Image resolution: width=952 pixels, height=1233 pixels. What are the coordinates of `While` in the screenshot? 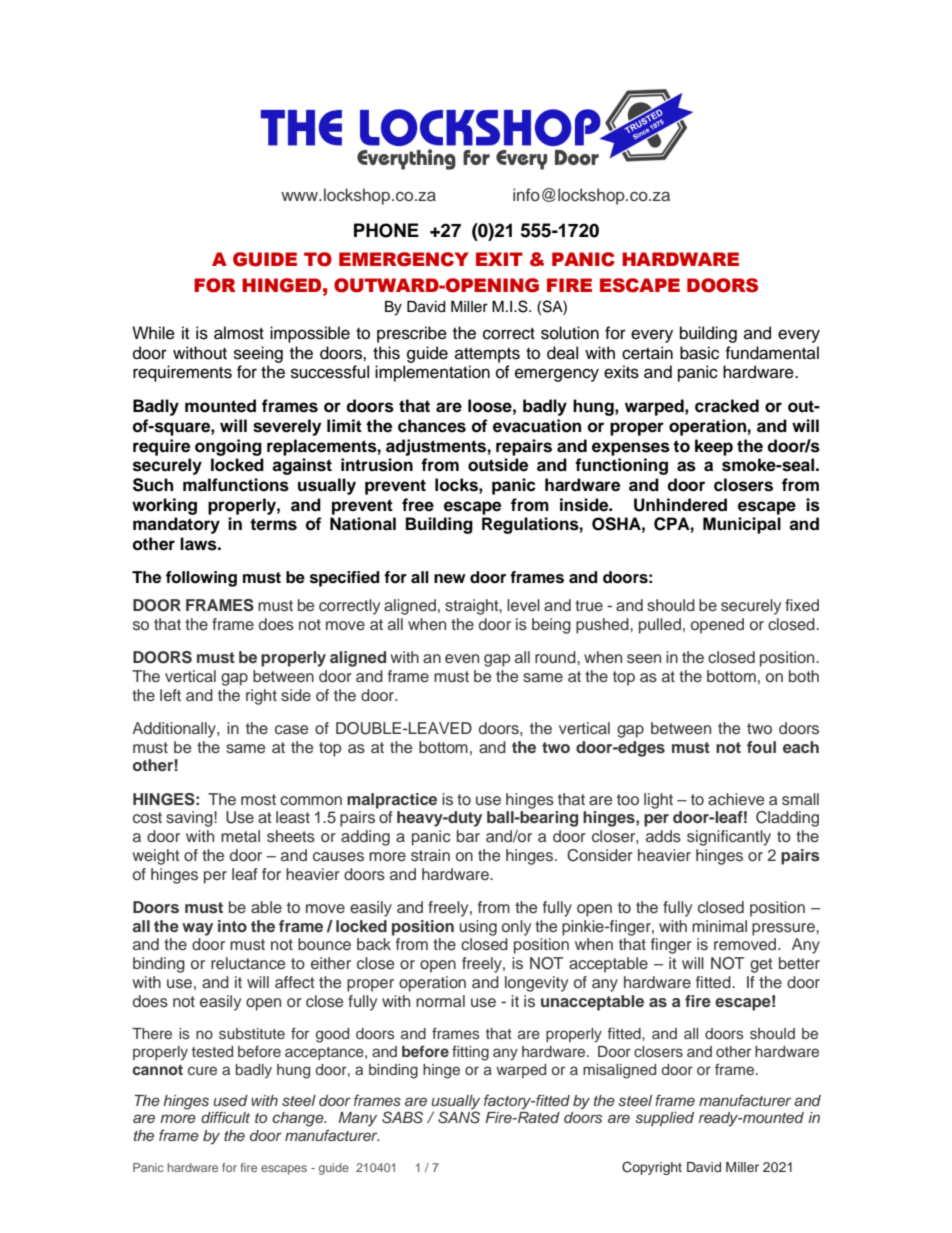 It's located at (153, 333).
